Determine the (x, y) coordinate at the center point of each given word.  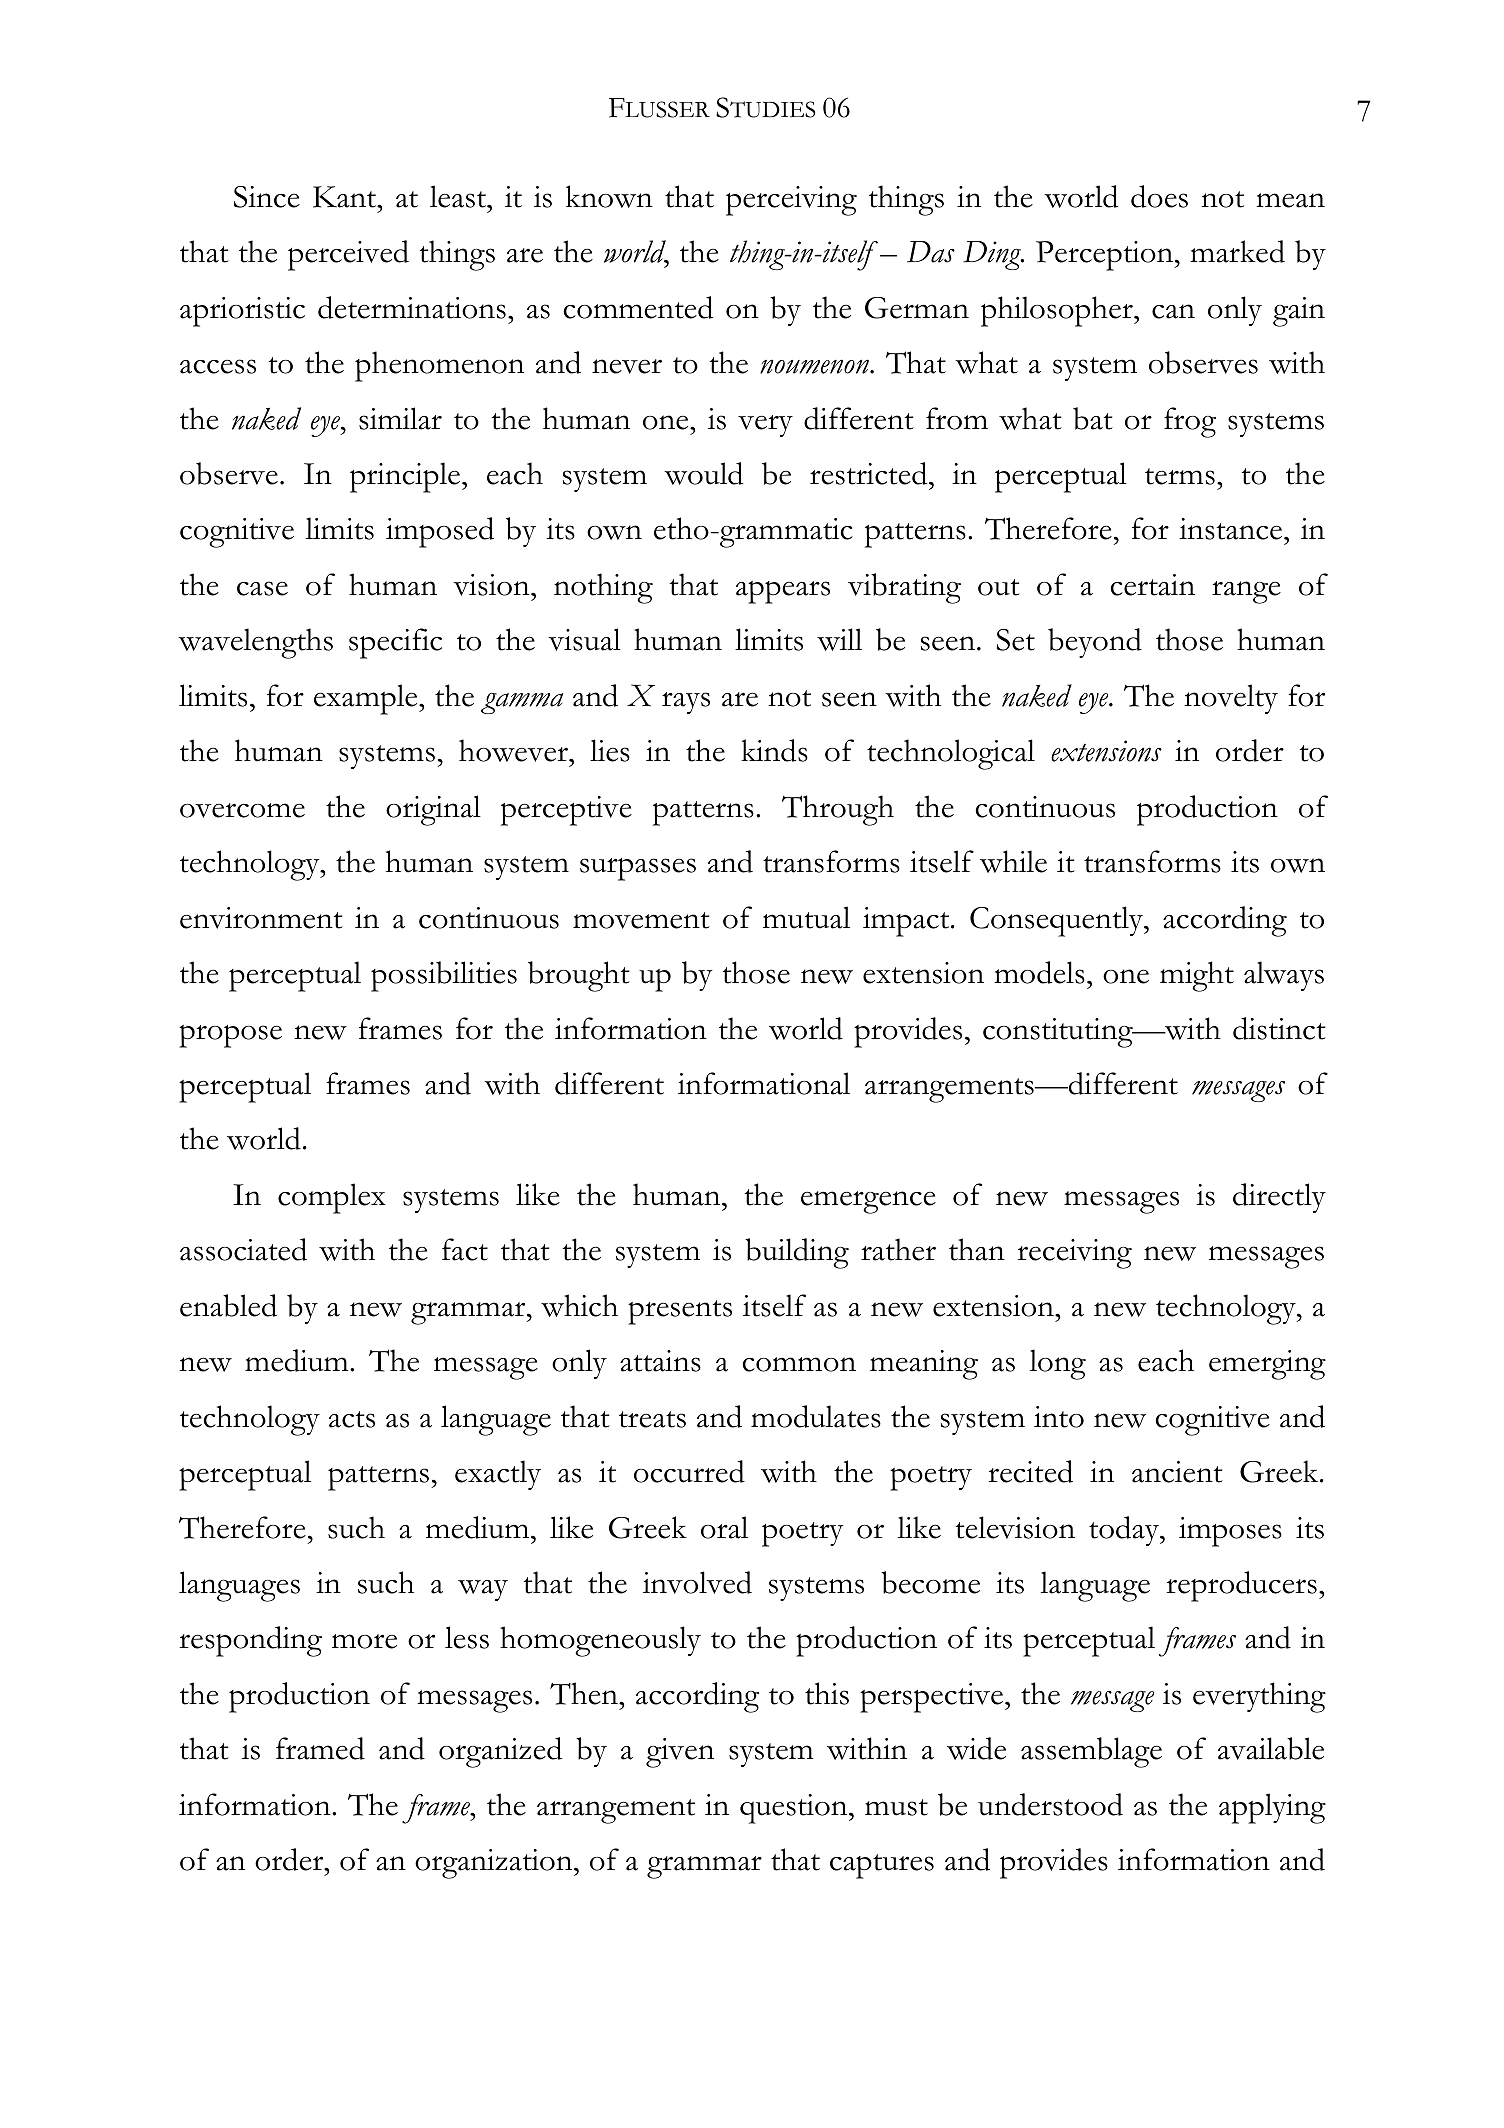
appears (783, 592)
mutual (806, 917)
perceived (348, 255)
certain (1152, 585)
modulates (816, 1416)
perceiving (791, 201)
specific (395, 643)
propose (230, 1036)
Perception (1106, 256)
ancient (1177, 1472)
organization (495, 1864)
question (795, 1809)
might (1197, 976)
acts (352, 1419)
